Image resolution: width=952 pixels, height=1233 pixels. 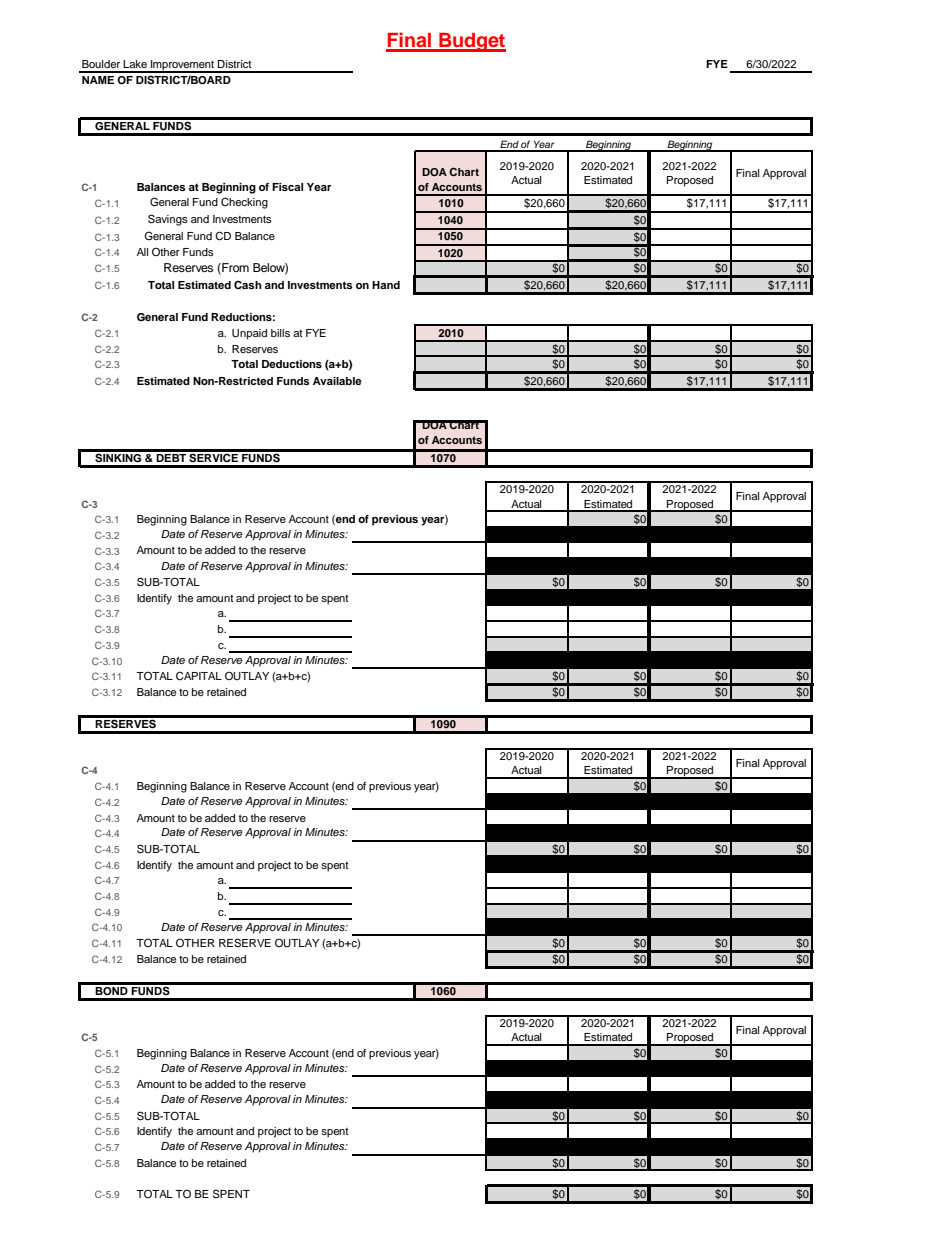 What do you see at coordinates (280, 333) in the document?
I see `bills` at bounding box center [280, 333].
